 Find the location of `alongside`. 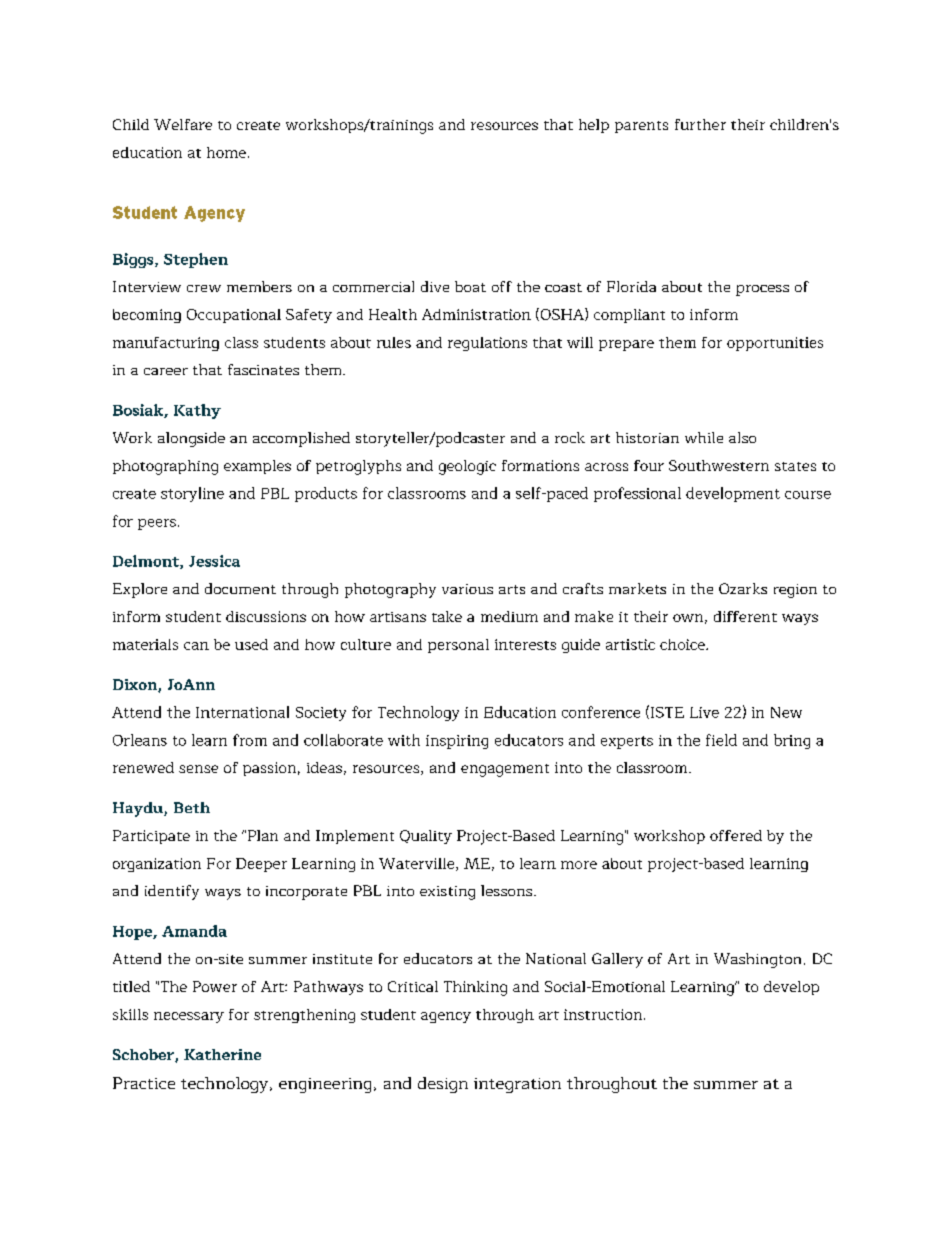

alongside is located at coordinates (191, 439).
